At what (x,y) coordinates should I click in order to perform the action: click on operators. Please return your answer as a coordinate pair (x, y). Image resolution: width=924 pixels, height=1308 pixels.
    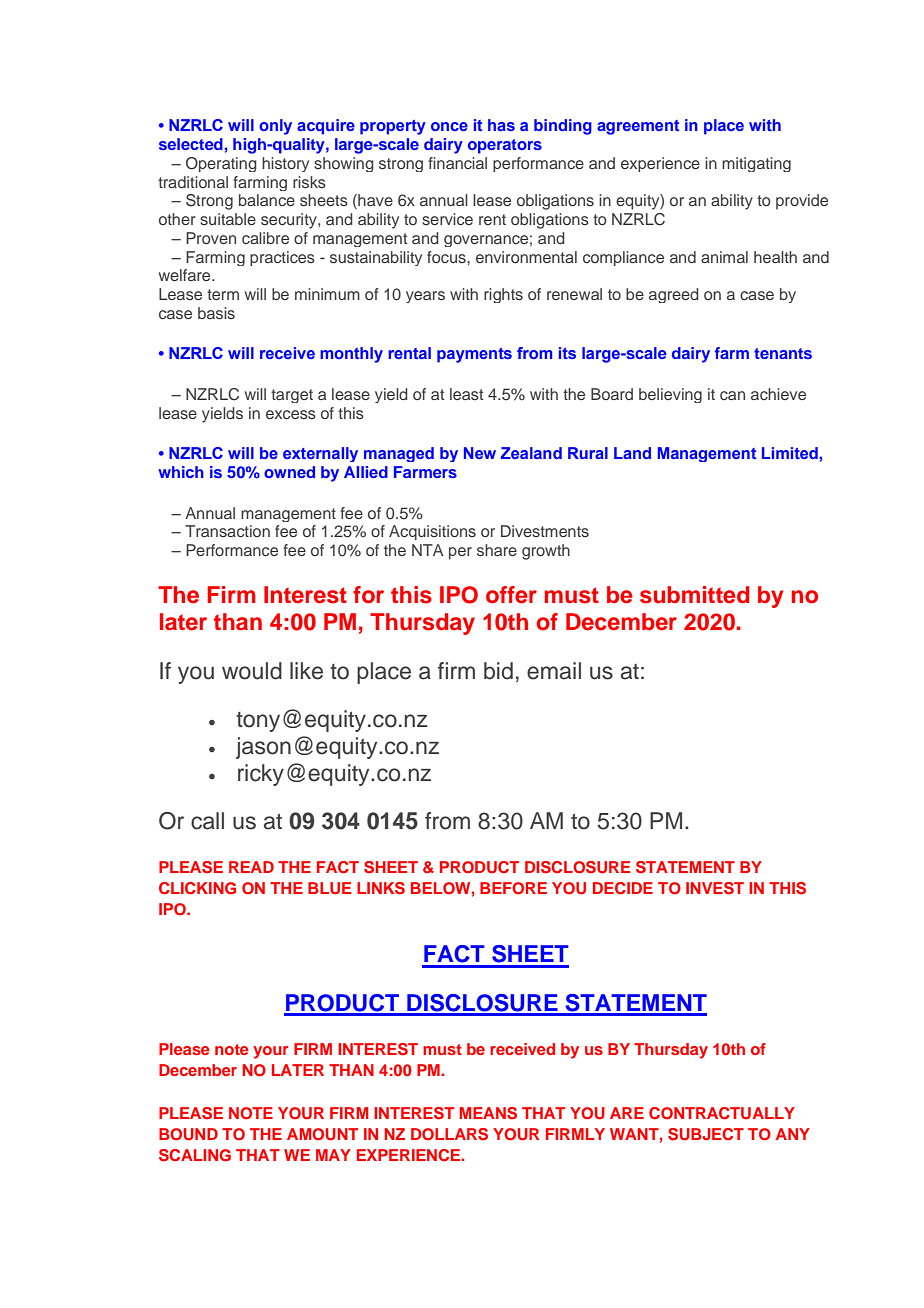
    Looking at the image, I should click on (505, 146).
